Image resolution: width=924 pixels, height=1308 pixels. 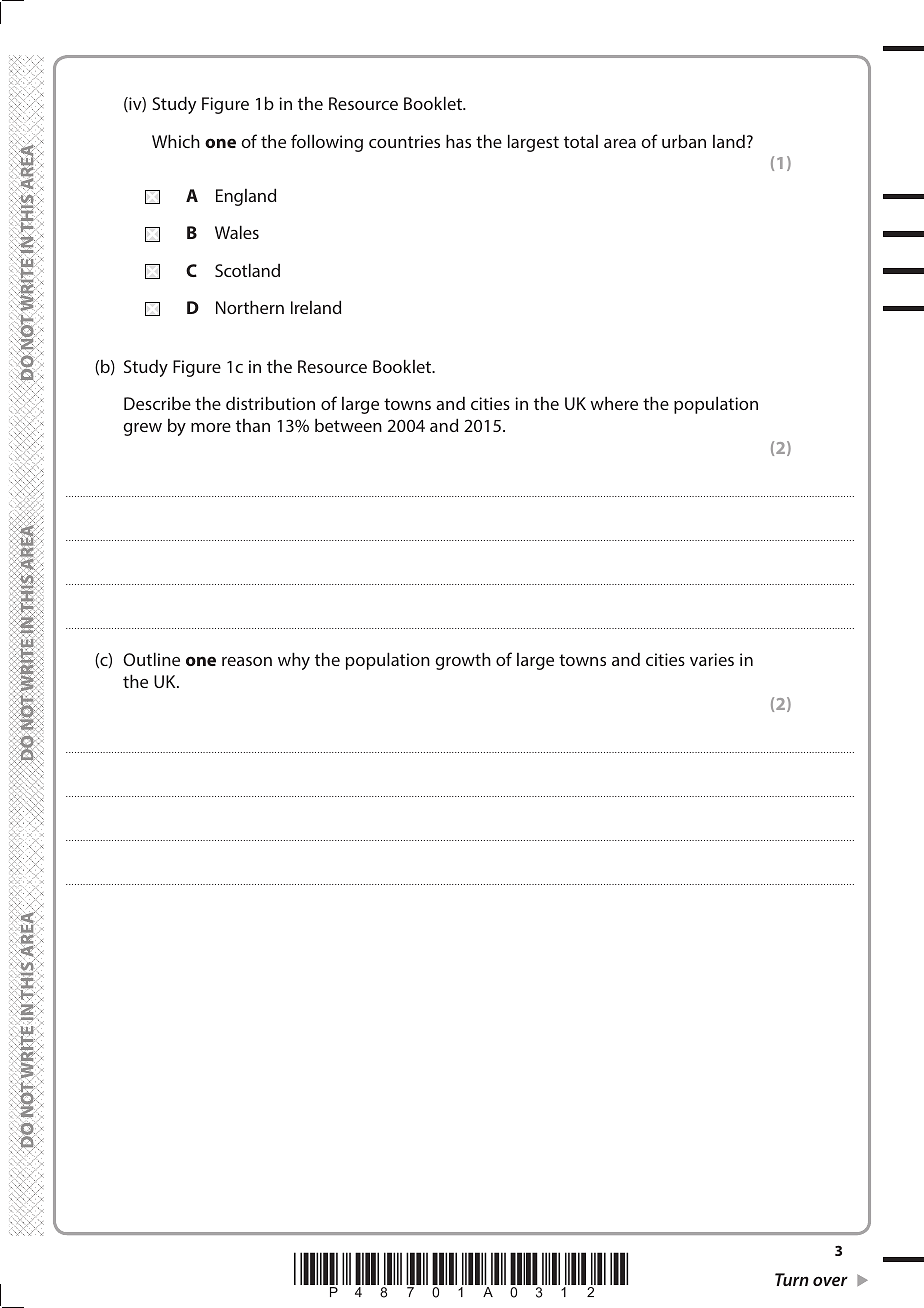 I want to click on Turn, so click(x=792, y=1279).
